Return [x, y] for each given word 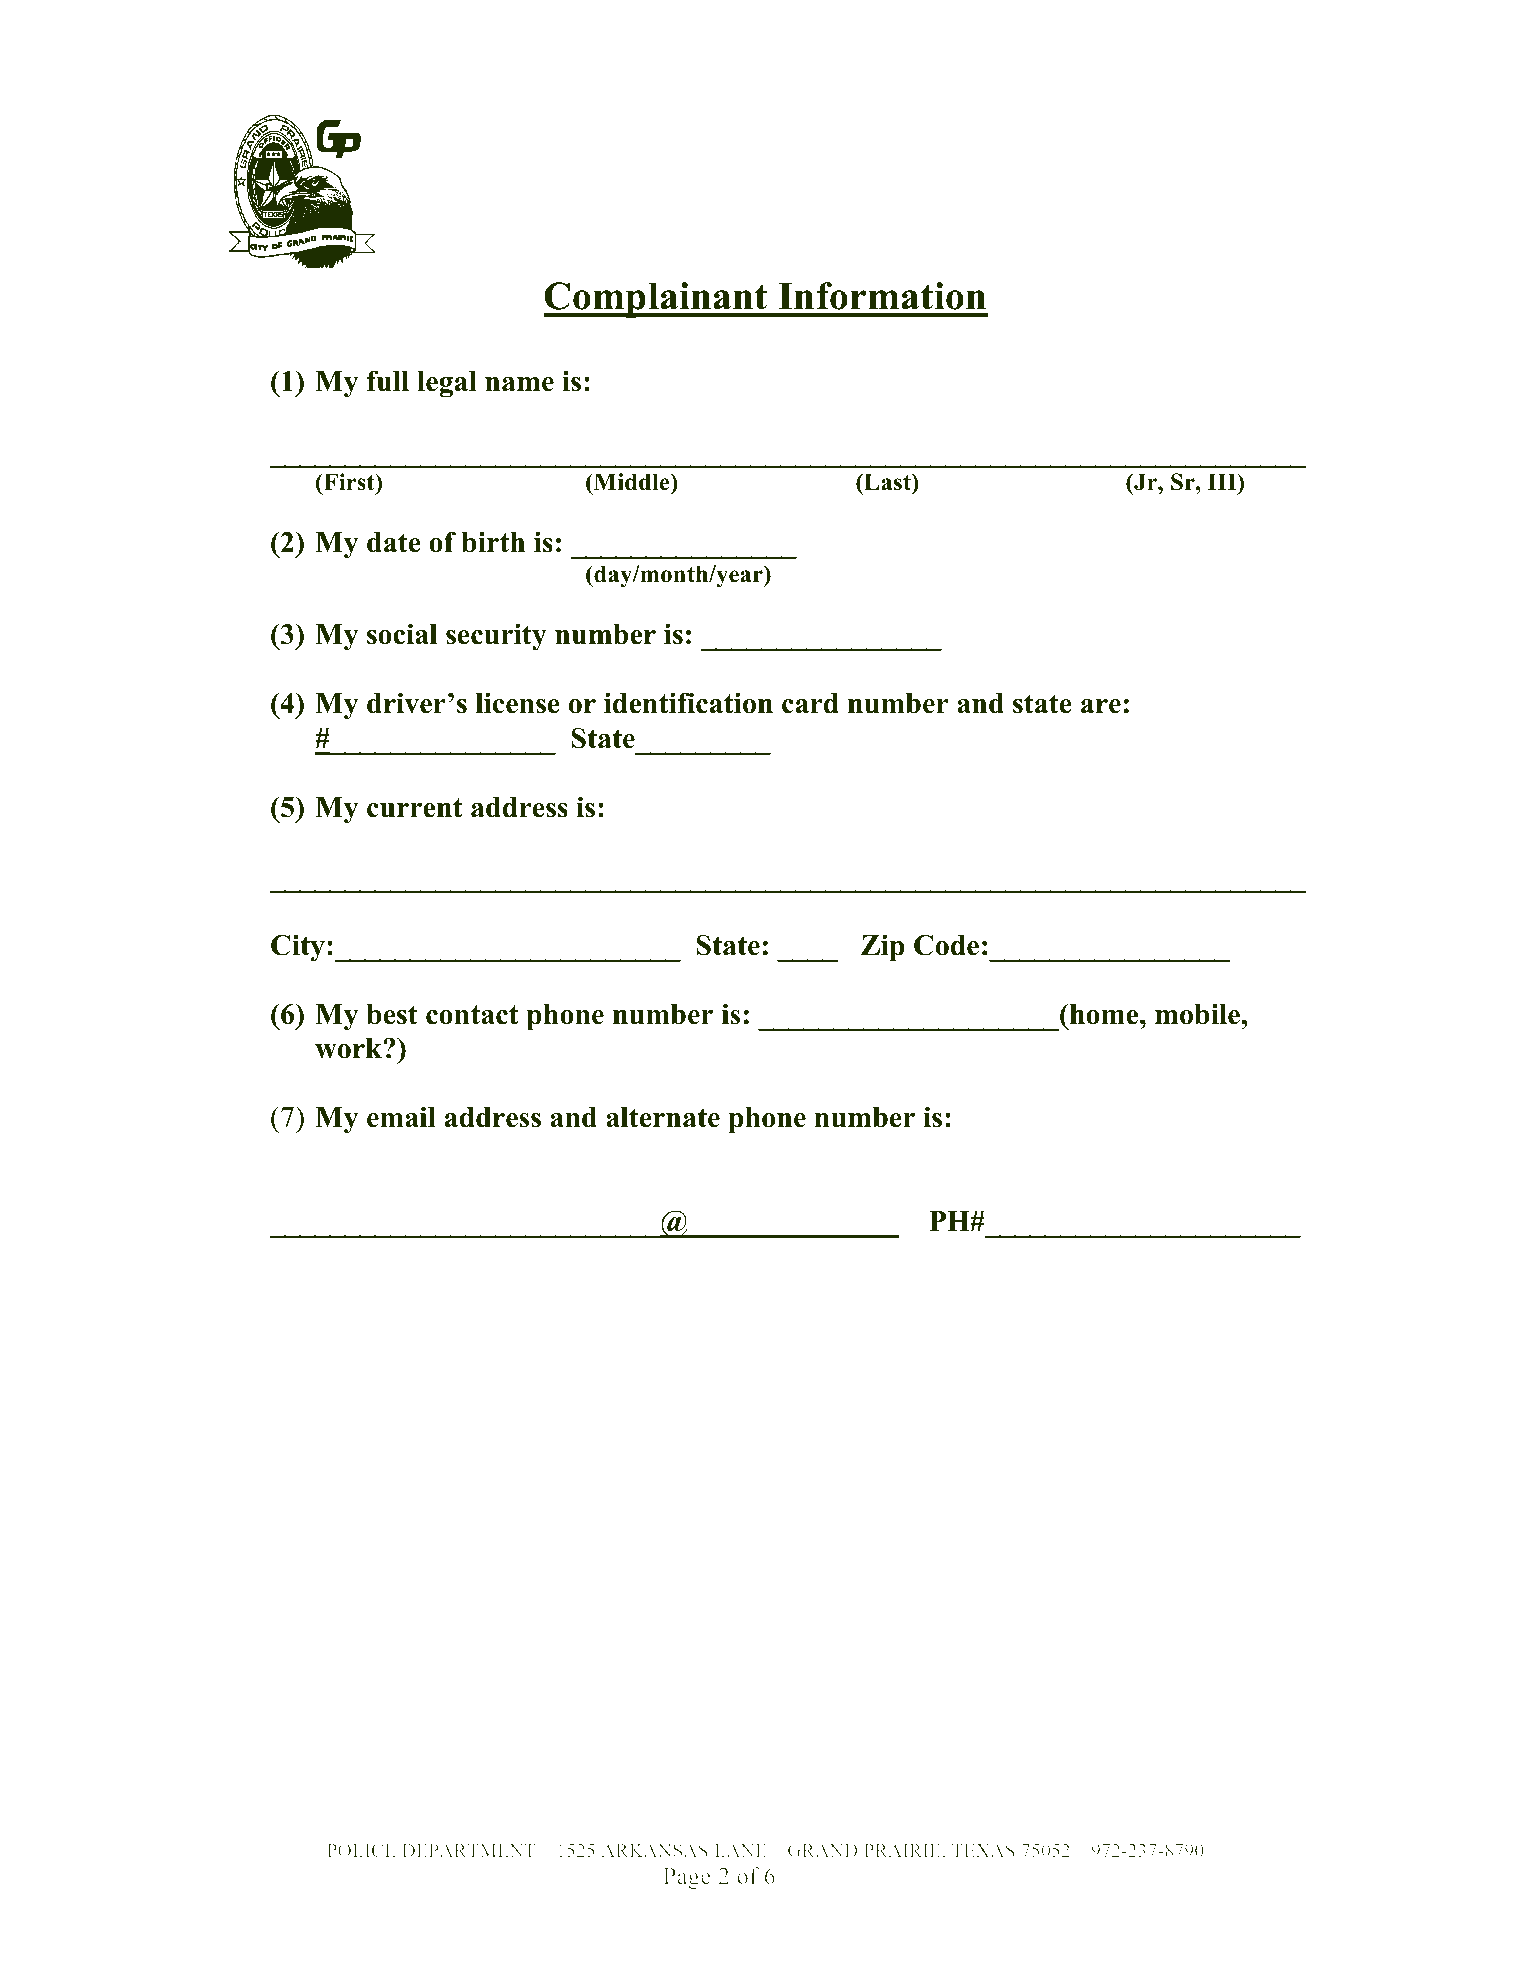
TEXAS [983, 1850]
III [1223, 481]
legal [447, 384]
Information [882, 296]
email [401, 1117]
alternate [663, 1117]
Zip [882, 948]
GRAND [823, 1850]
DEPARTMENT [468, 1850]
